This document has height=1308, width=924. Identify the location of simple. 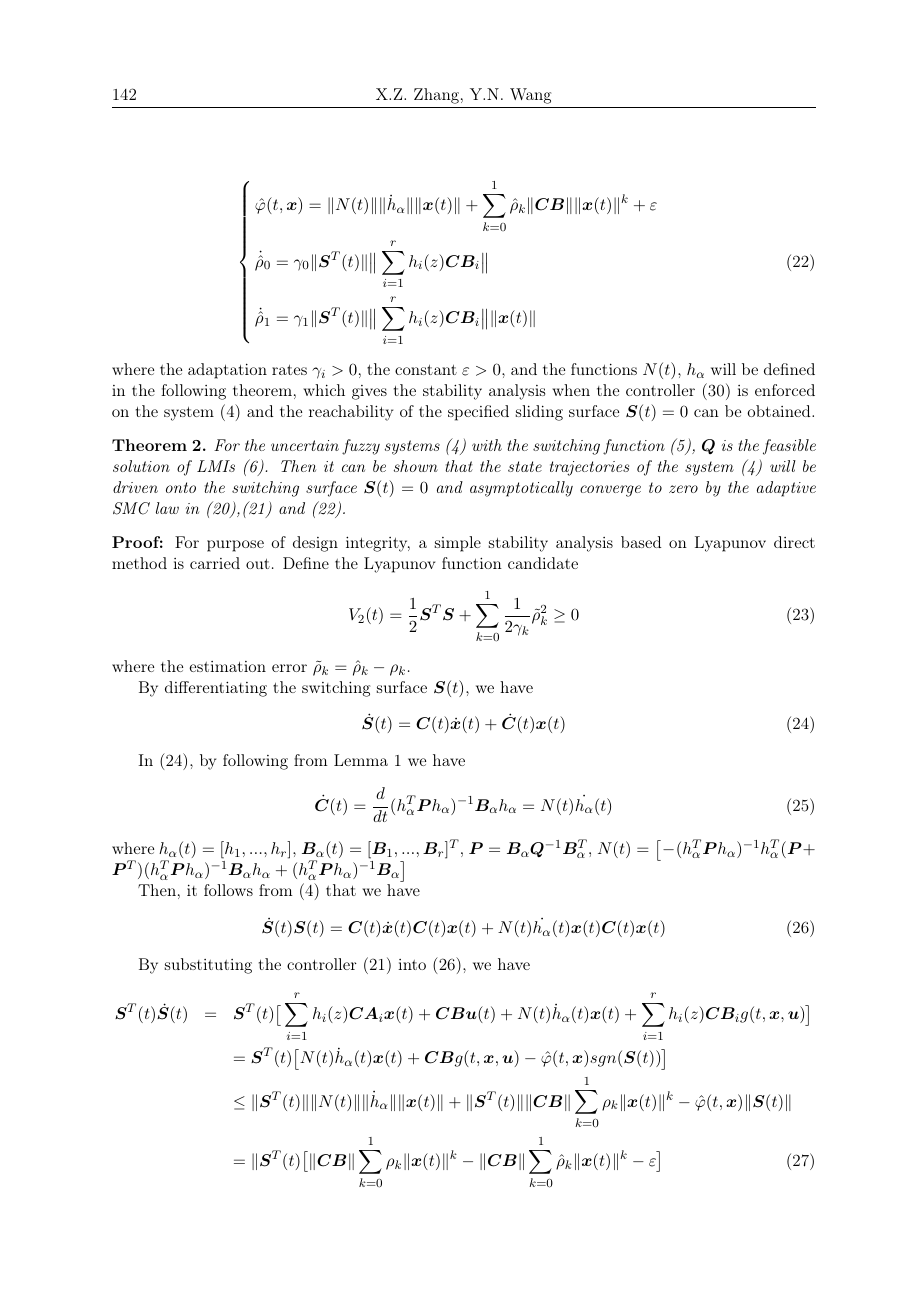
(458, 544).
